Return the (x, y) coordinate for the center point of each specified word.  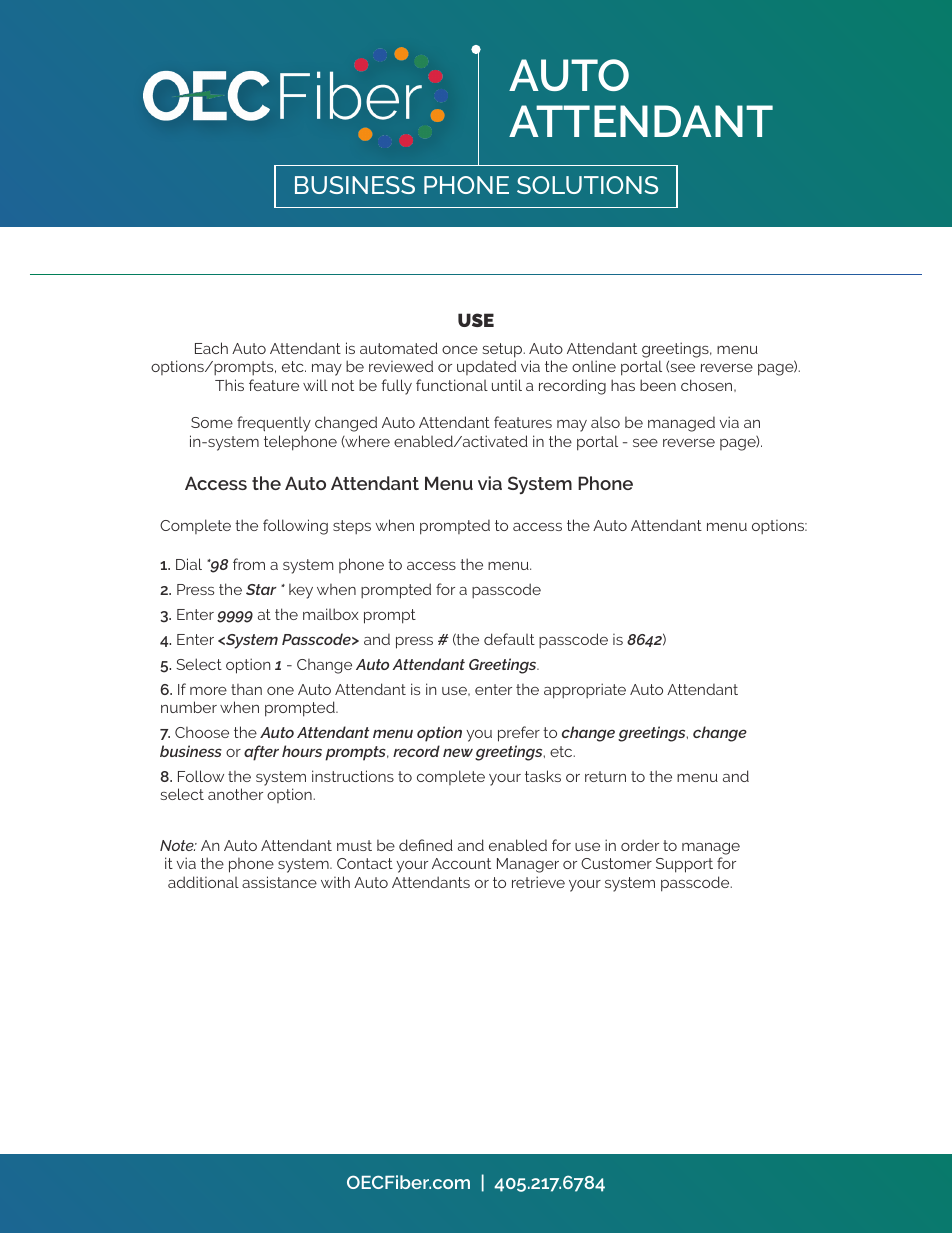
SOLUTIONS (587, 185)
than (246, 689)
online (594, 366)
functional (452, 385)
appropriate (585, 691)
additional (203, 882)
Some (212, 422)
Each (211, 348)
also (605, 422)
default (509, 639)
